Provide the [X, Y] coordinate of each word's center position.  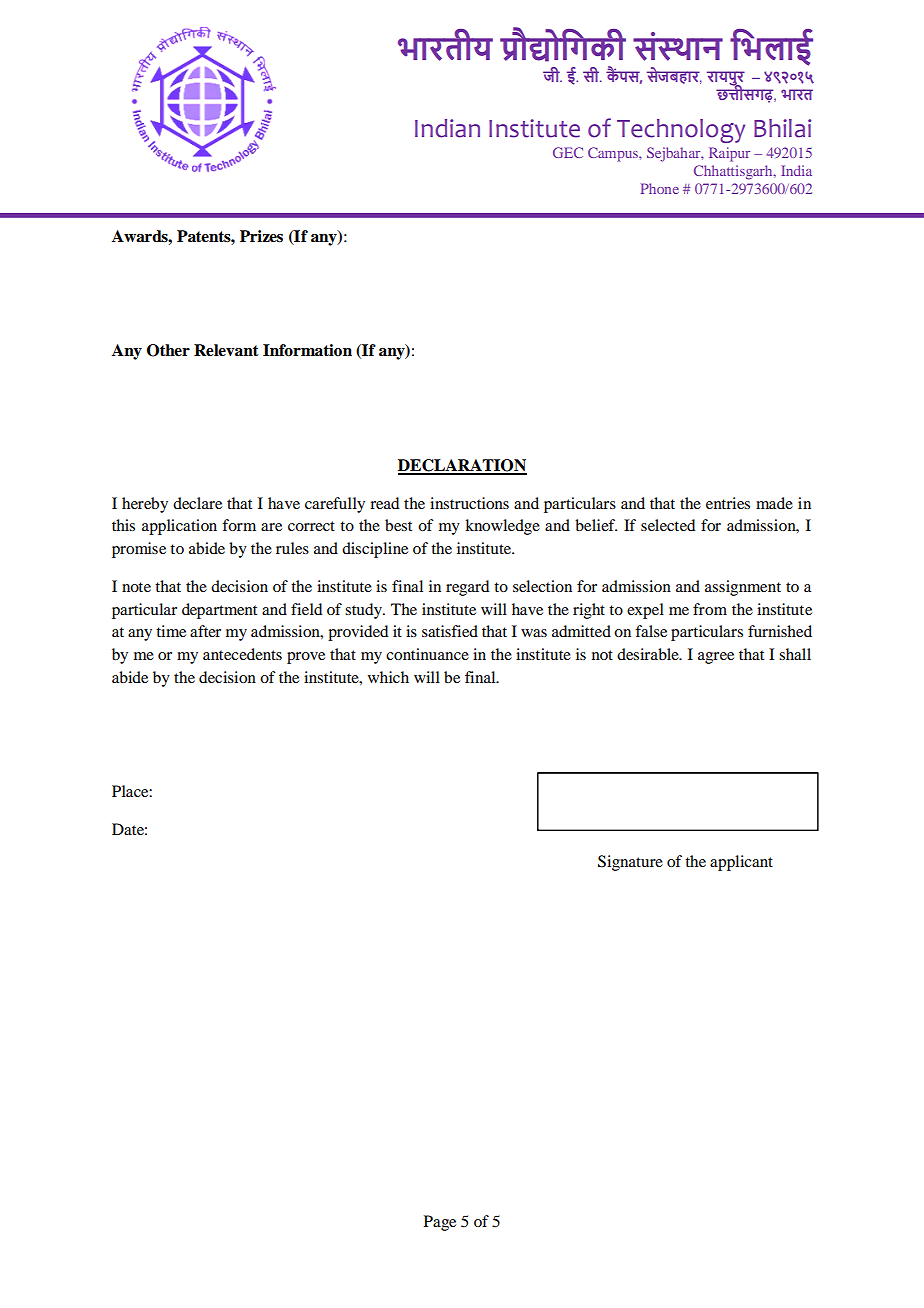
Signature [630, 863]
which [388, 677]
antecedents [242, 654]
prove [306, 658]
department [219, 611]
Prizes [261, 236]
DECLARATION [462, 466]
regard [467, 588]
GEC [568, 152]
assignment [743, 588]
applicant [741, 863]
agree [716, 658]
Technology [681, 131]
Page [440, 1223]
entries [728, 503]
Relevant [226, 350]
